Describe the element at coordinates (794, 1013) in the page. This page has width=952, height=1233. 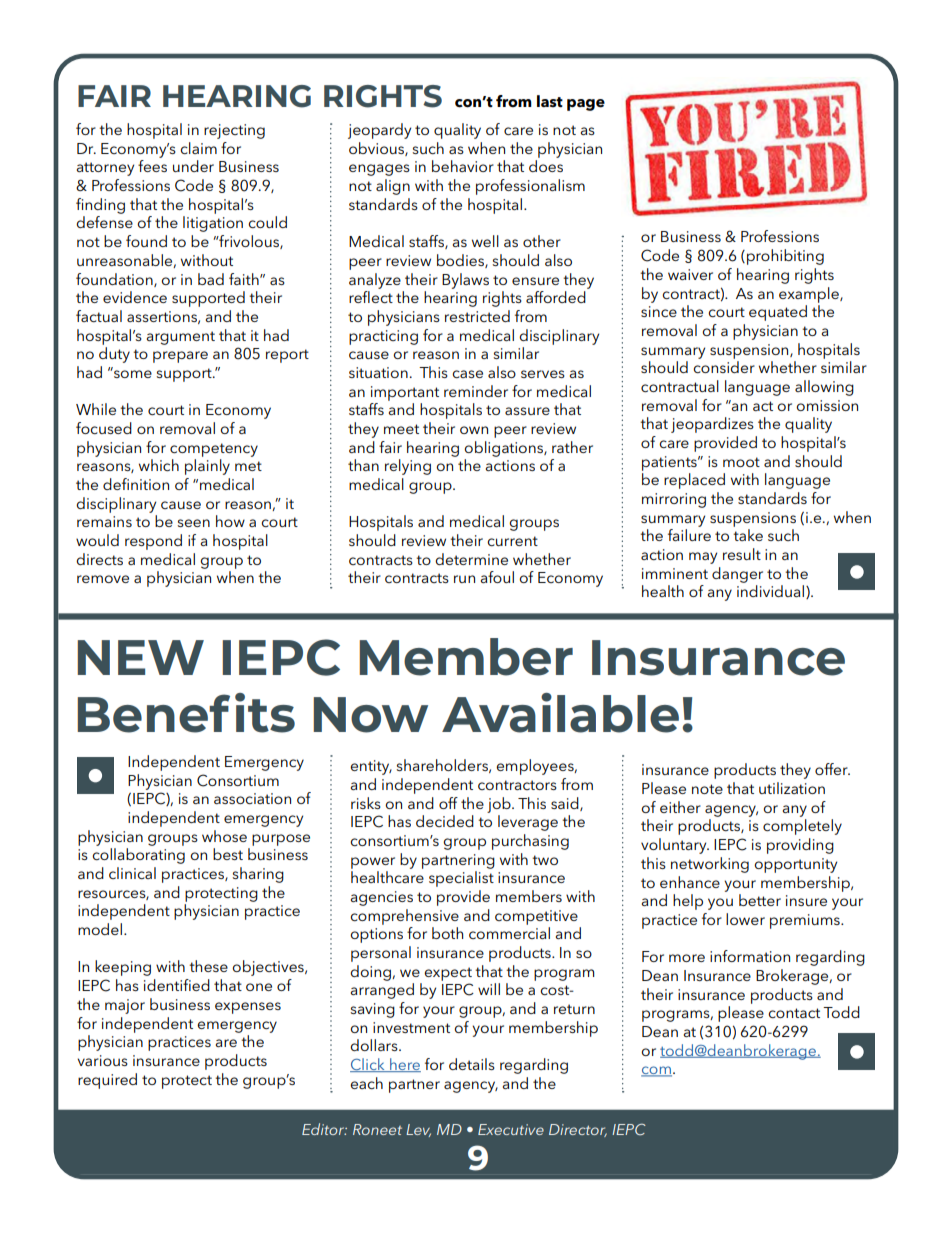
I see `contact` at that location.
